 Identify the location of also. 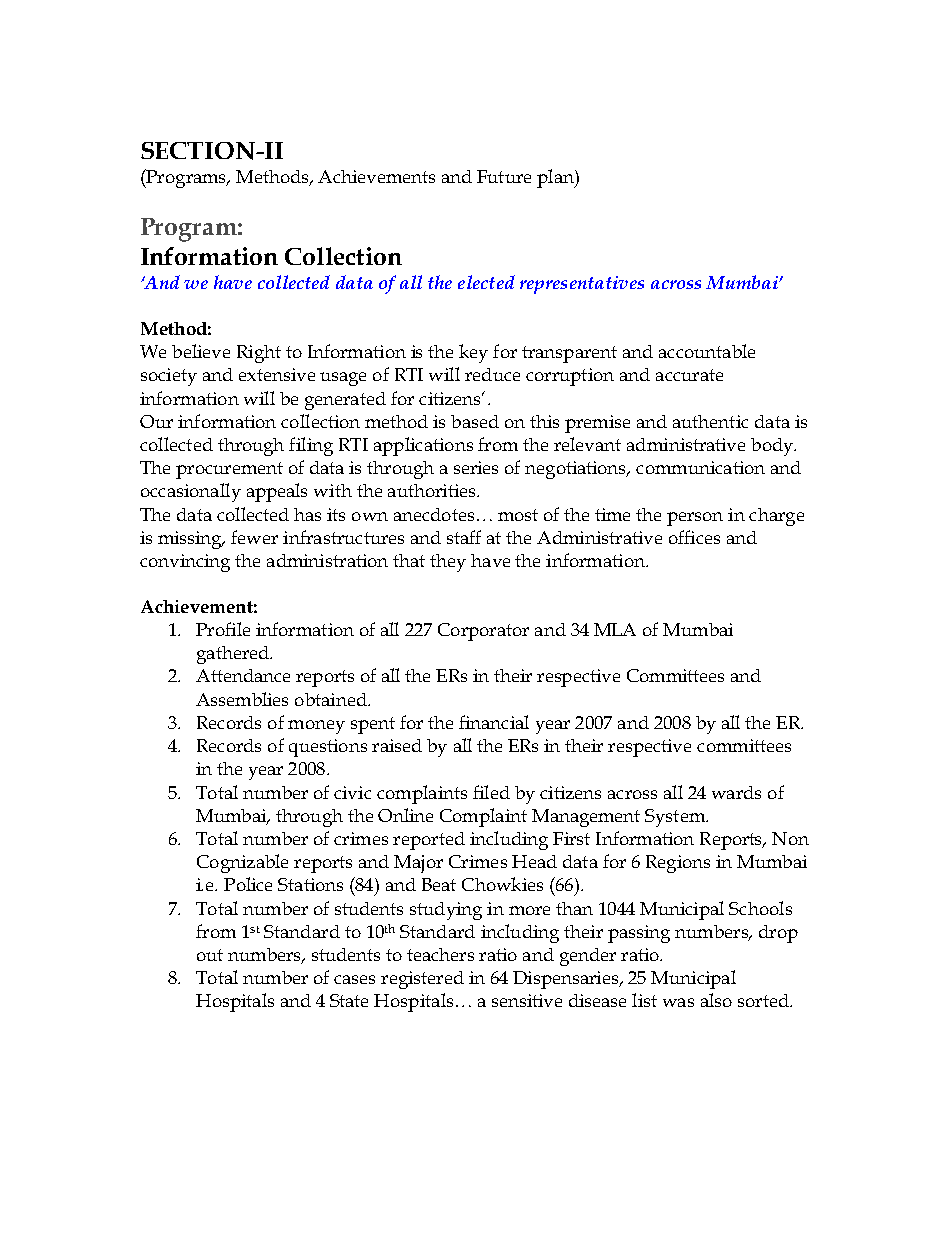
(716, 1000).
